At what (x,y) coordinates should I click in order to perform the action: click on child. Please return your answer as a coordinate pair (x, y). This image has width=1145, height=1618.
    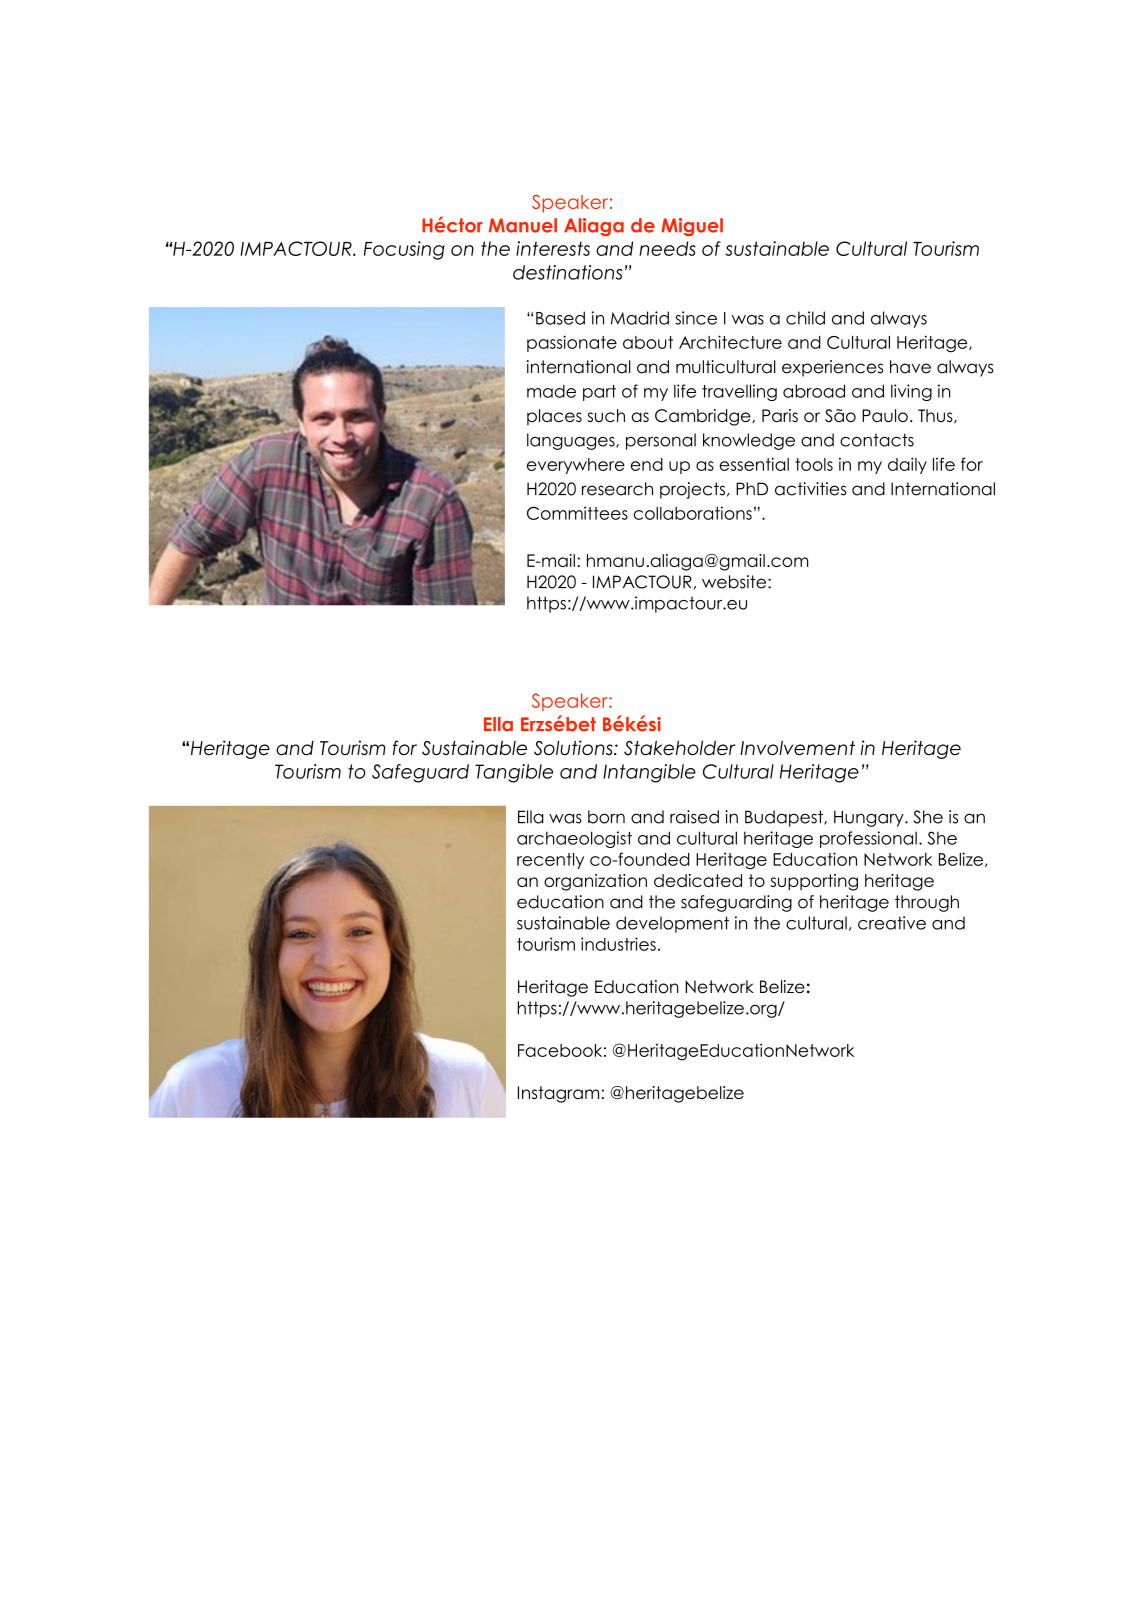
    Looking at the image, I should click on (805, 318).
